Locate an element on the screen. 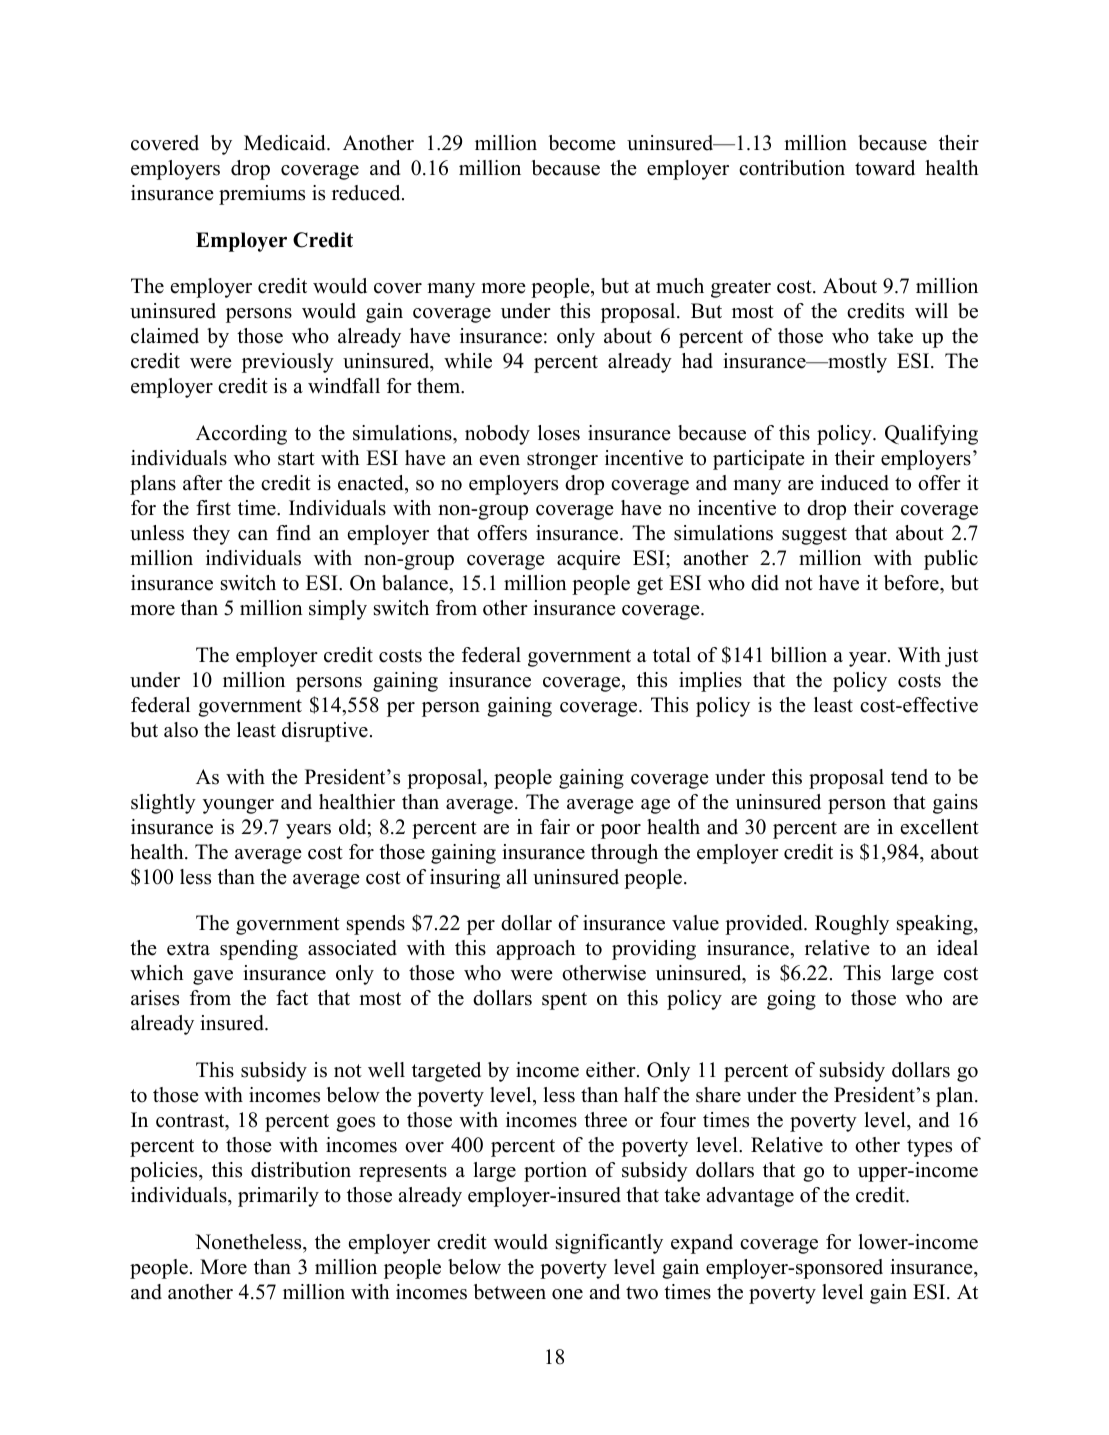 Image resolution: width=1109 pixels, height=1435 pixels. primarily is located at coordinates (278, 1197).
